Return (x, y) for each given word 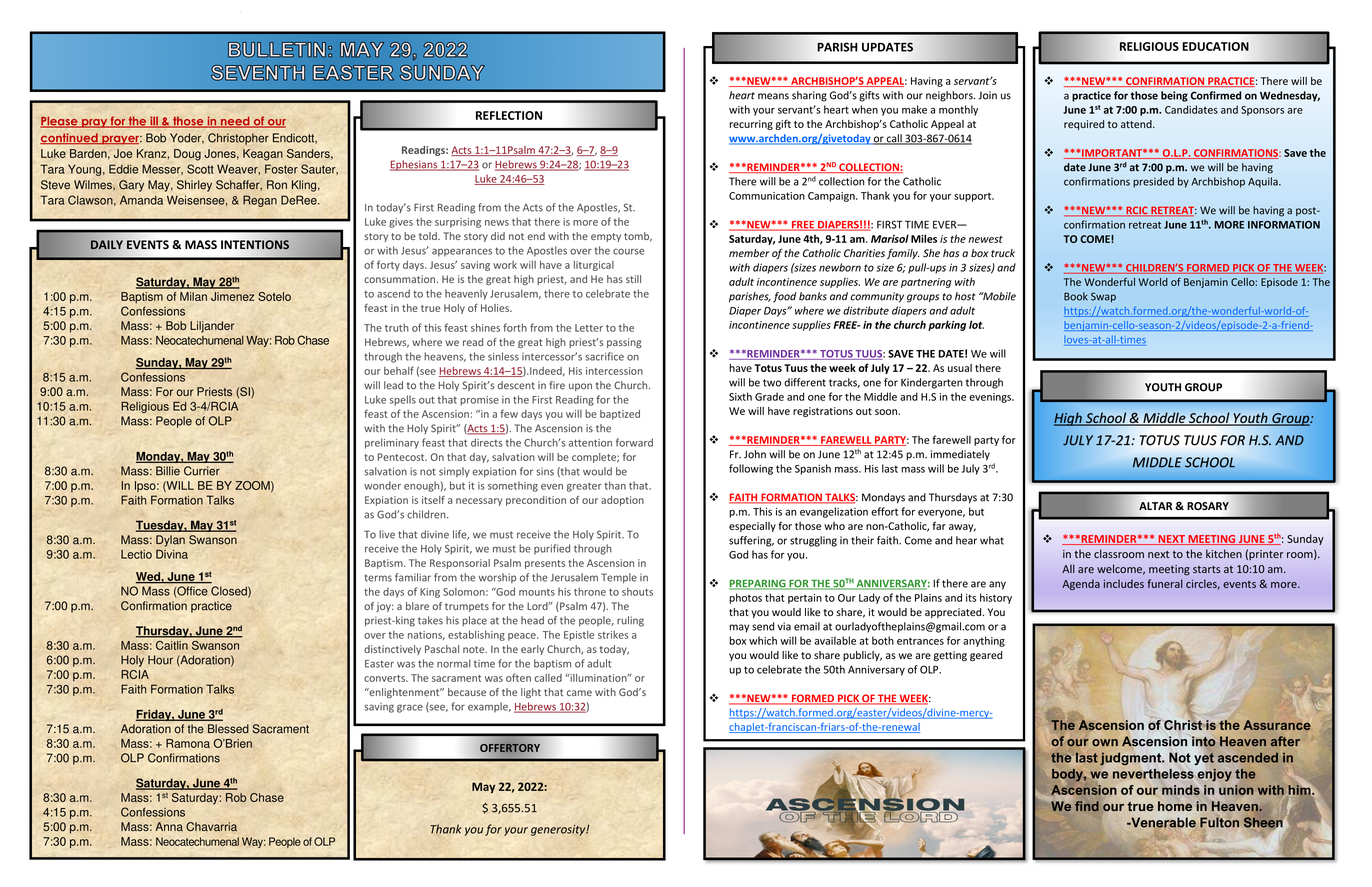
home (1175, 806)
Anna (169, 826)
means (773, 96)
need (235, 122)
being (1174, 96)
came (579, 693)
